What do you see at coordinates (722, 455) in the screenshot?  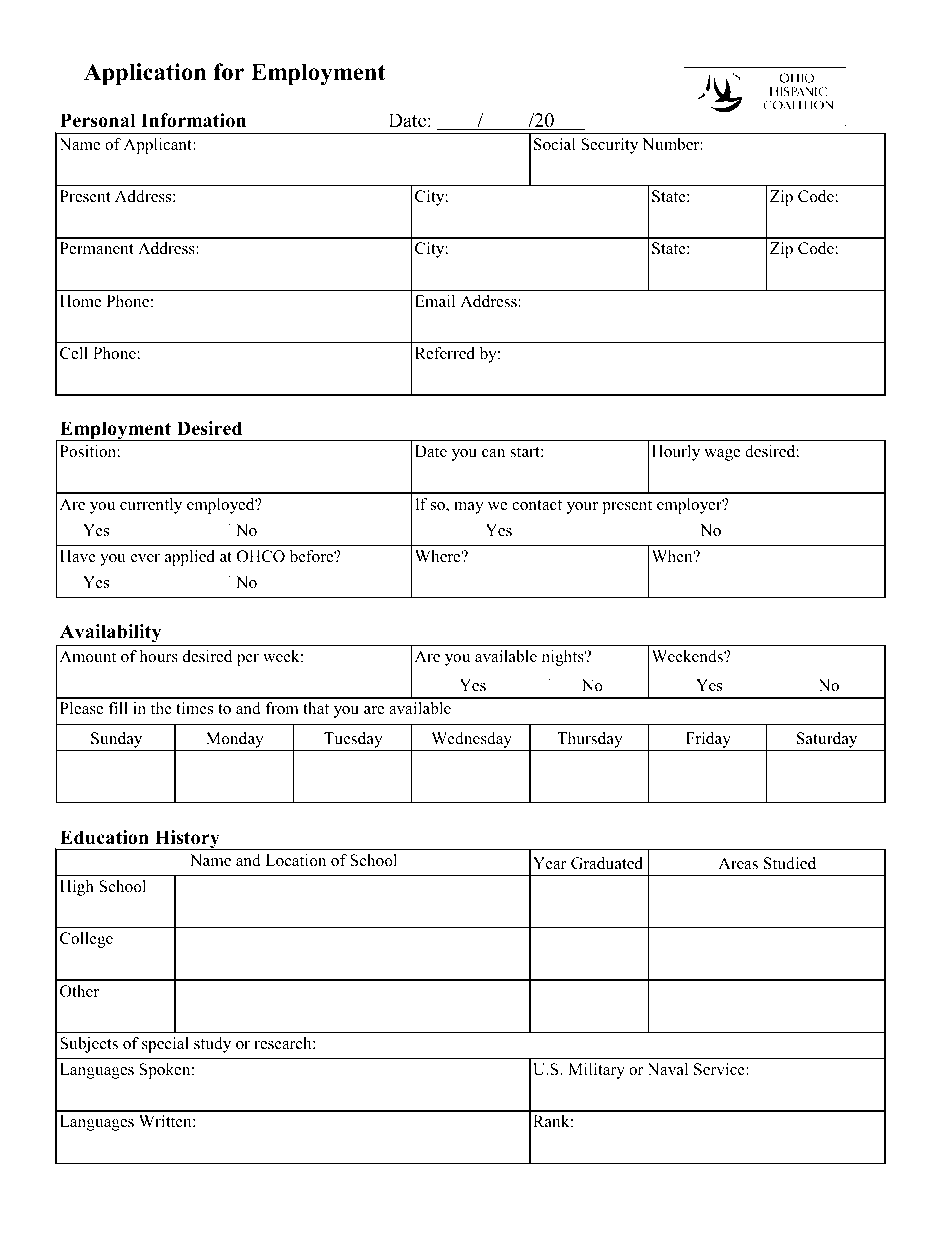 I see `wage` at bounding box center [722, 455].
